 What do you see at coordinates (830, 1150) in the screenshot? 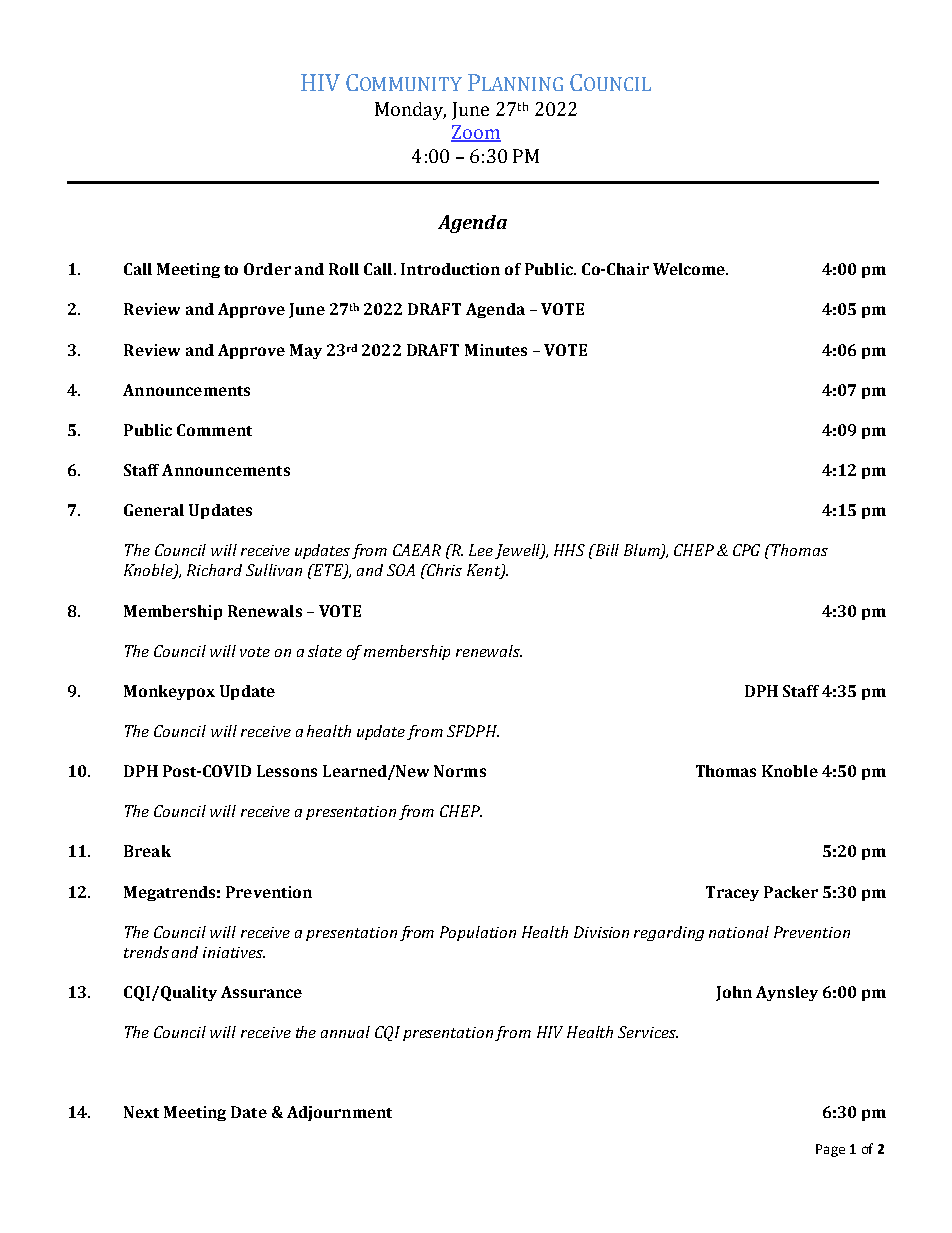
I see `Page` at bounding box center [830, 1150].
